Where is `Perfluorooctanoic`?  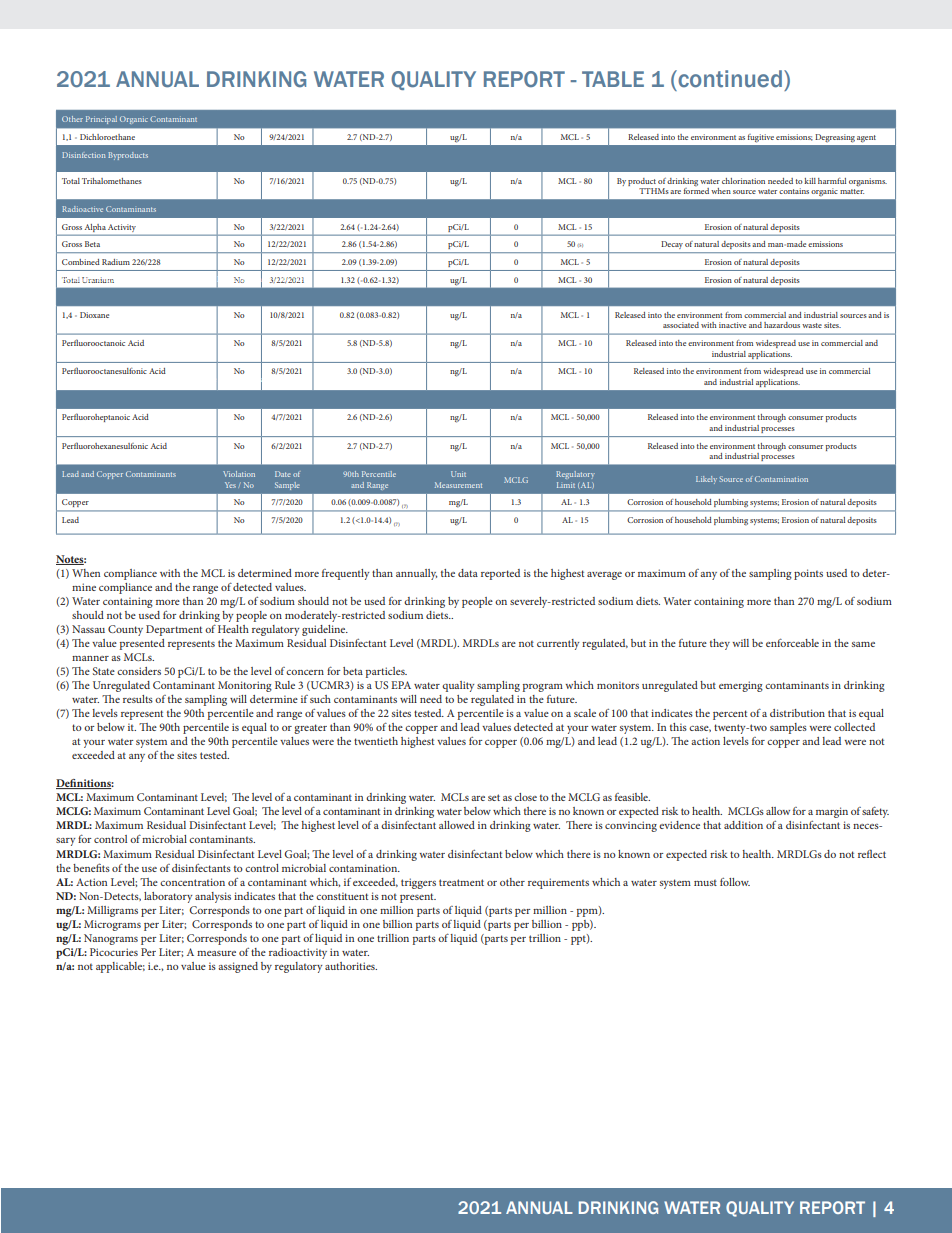 Perfluorooctanoic is located at coordinates (93, 342).
